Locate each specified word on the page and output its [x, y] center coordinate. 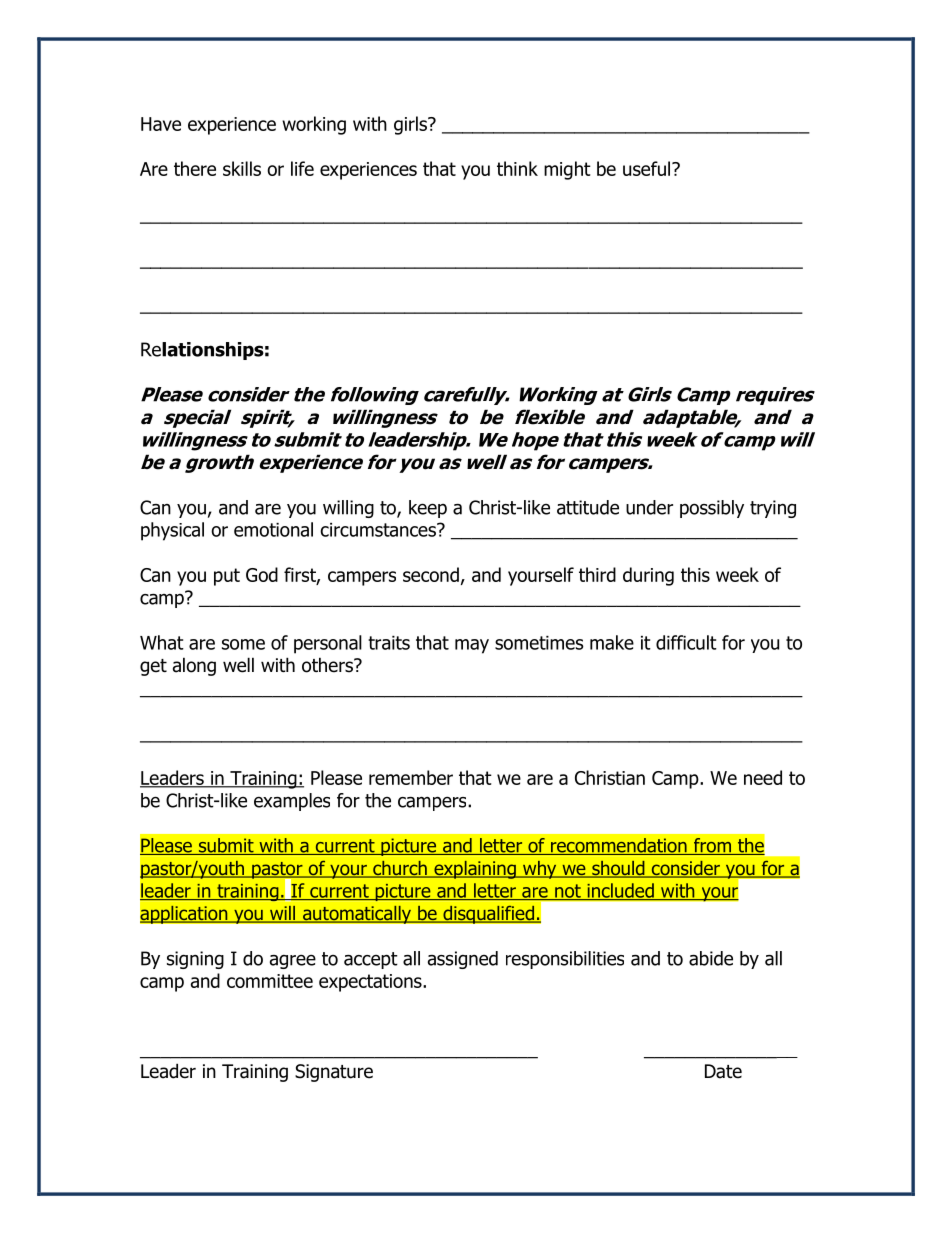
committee [270, 981]
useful [648, 168]
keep [428, 509]
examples [292, 802]
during [648, 576]
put [227, 577]
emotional [273, 529]
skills [242, 168]
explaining [475, 870]
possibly [712, 509]
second [431, 574]
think [517, 168]
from [712, 846]
